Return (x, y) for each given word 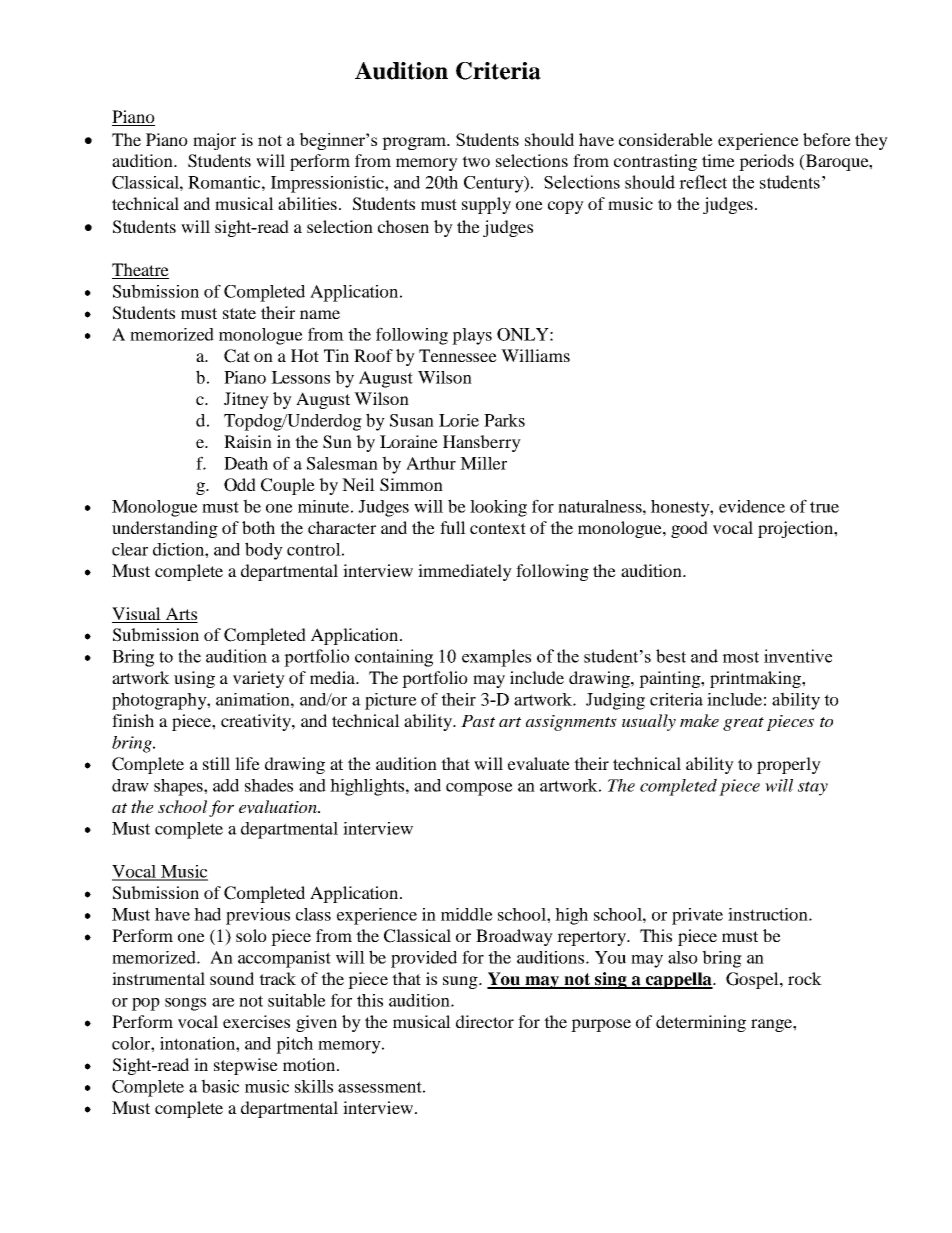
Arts (181, 613)
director (485, 1021)
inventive (798, 656)
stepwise (246, 1066)
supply (486, 205)
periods (766, 162)
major (214, 141)
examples (496, 658)
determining (701, 1023)
